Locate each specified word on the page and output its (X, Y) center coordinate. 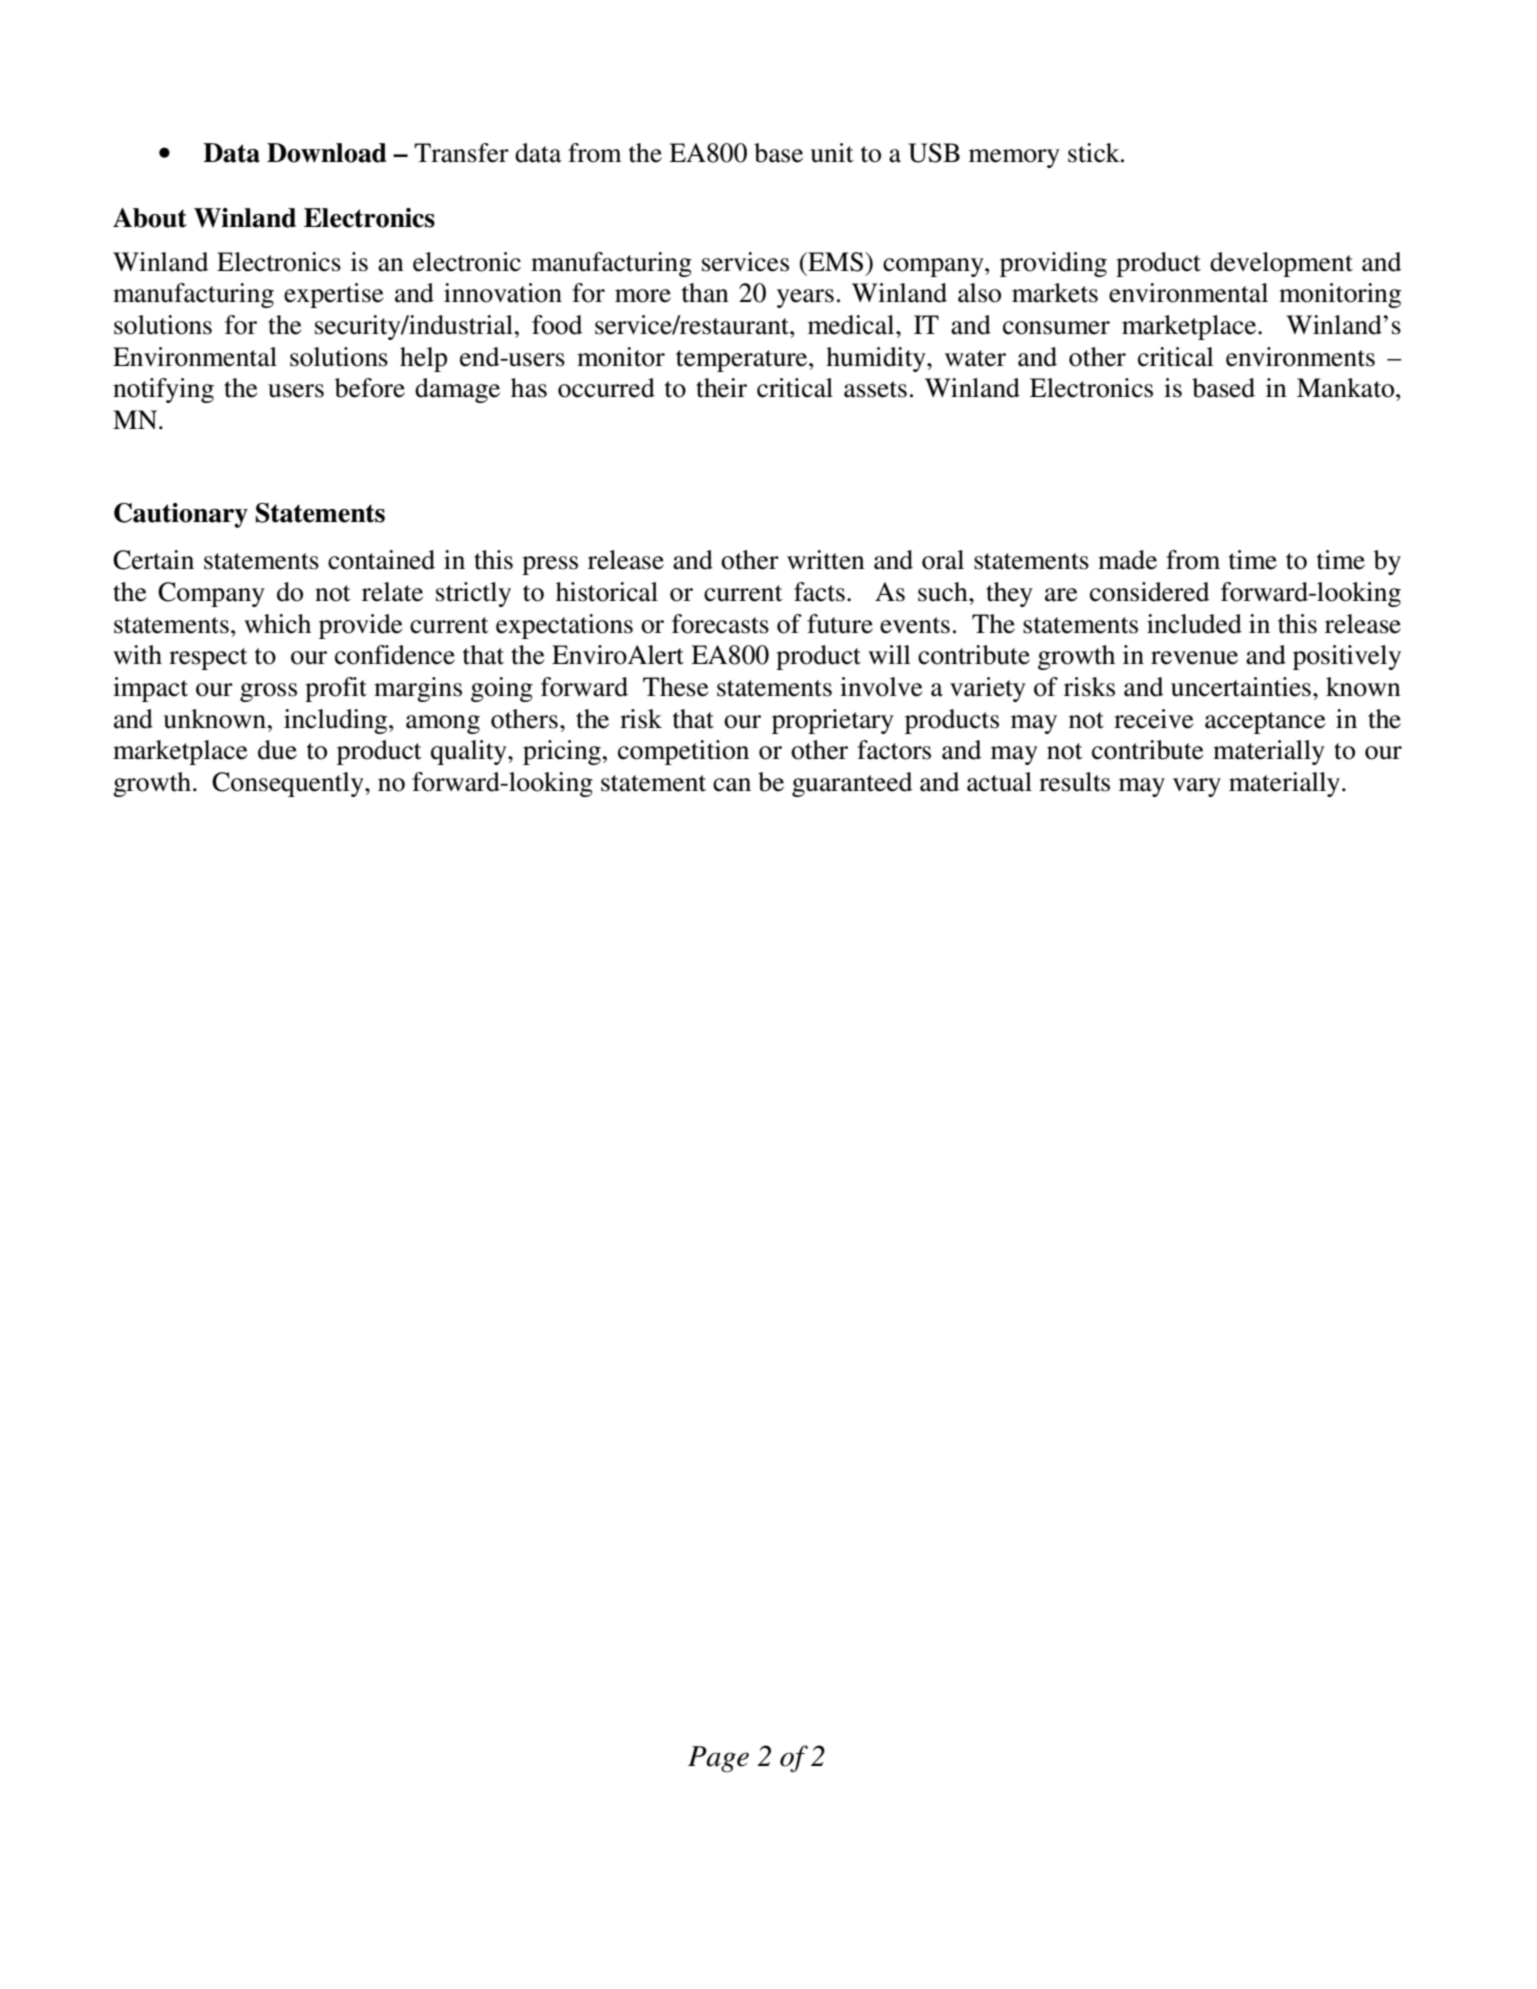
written (826, 560)
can (732, 785)
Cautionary (181, 515)
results (1074, 782)
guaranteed (852, 784)
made (1127, 560)
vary (1197, 787)
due (277, 750)
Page (718, 1759)
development (1281, 264)
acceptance (1265, 723)
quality (470, 752)
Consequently (289, 784)
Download (327, 153)
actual (999, 782)
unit (832, 153)
